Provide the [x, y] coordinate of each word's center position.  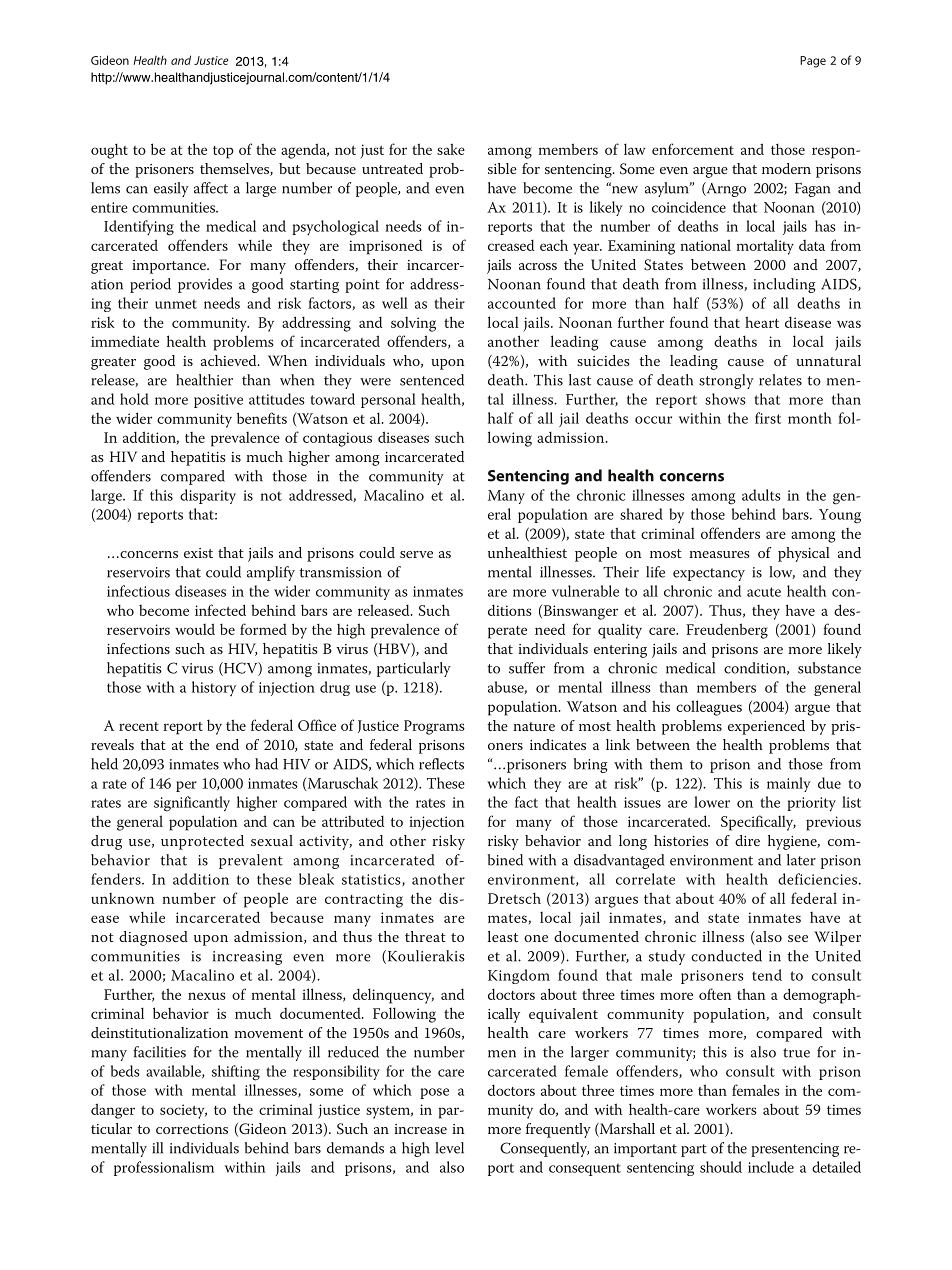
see [798, 938]
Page [813, 62]
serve [416, 554]
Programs [434, 727]
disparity [208, 496]
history [214, 688]
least [503, 936]
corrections [192, 1129]
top [223, 152]
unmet [176, 304]
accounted [522, 303]
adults [761, 495]
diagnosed [153, 938]
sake [451, 149]
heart [762, 322]
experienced [766, 727]
